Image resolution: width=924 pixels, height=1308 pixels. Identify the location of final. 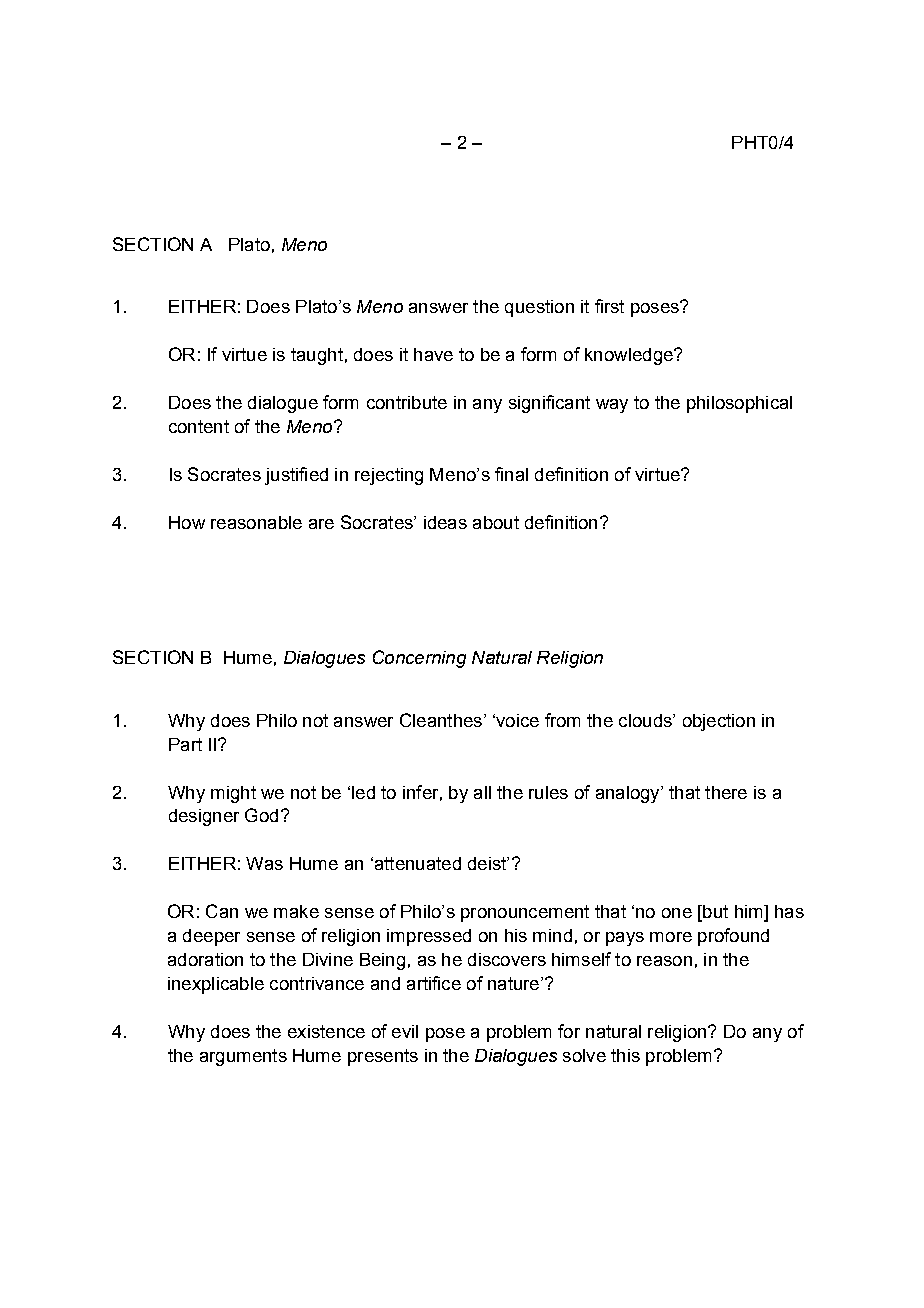
(511, 474).
